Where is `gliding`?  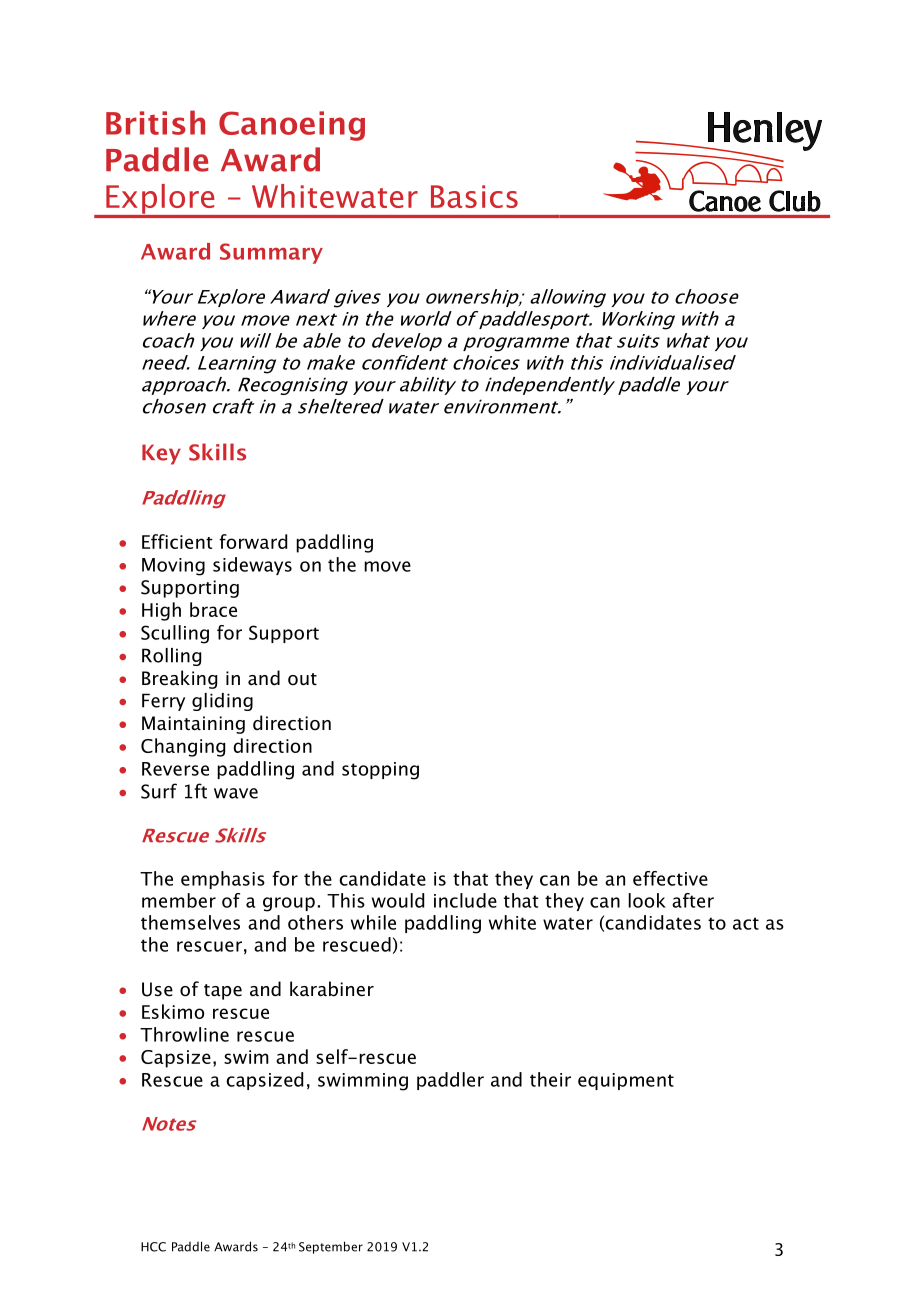 gliding is located at coordinates (222, 702).
